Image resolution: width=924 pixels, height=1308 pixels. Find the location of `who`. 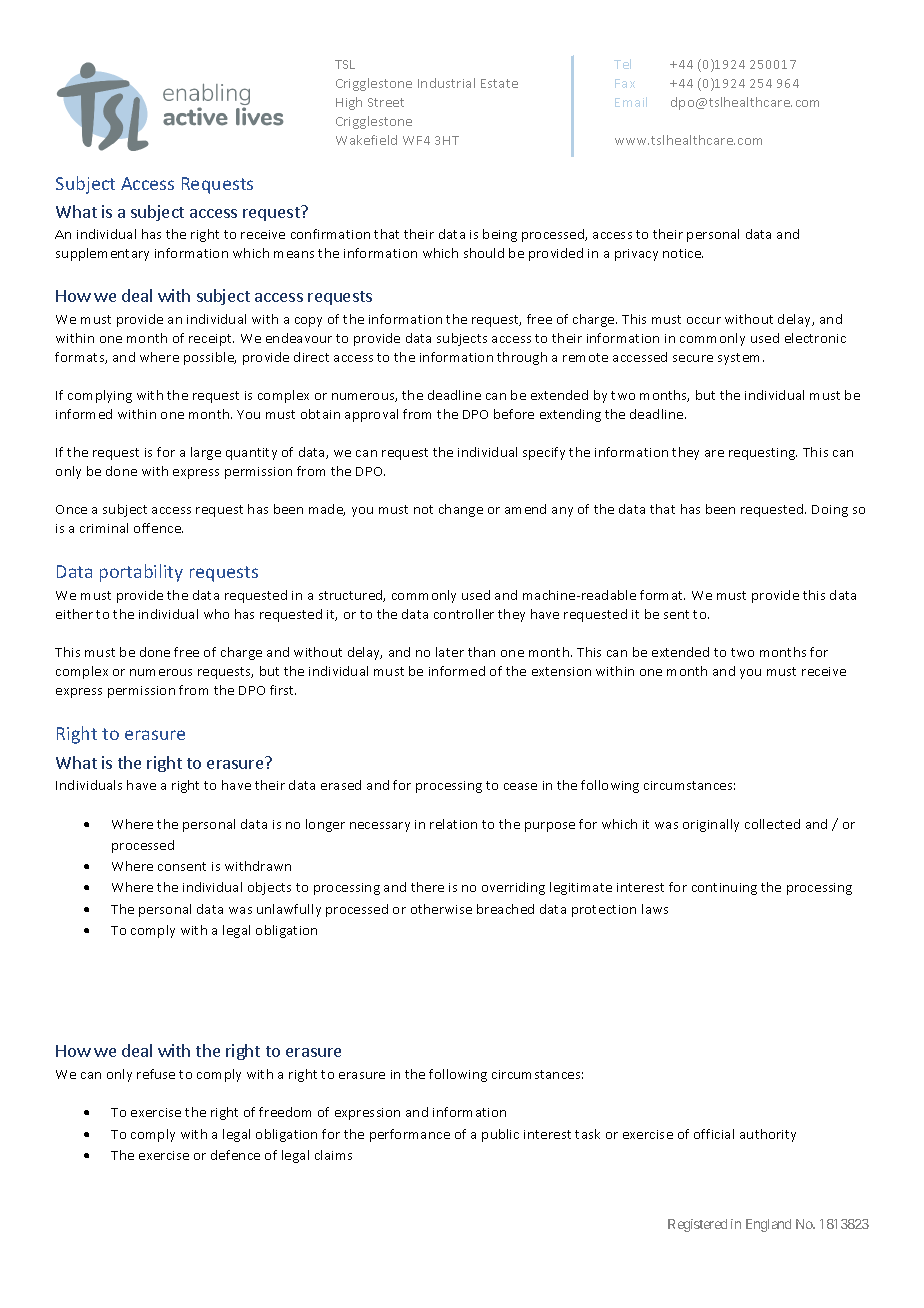

who is located at coordinates (216, 614).
